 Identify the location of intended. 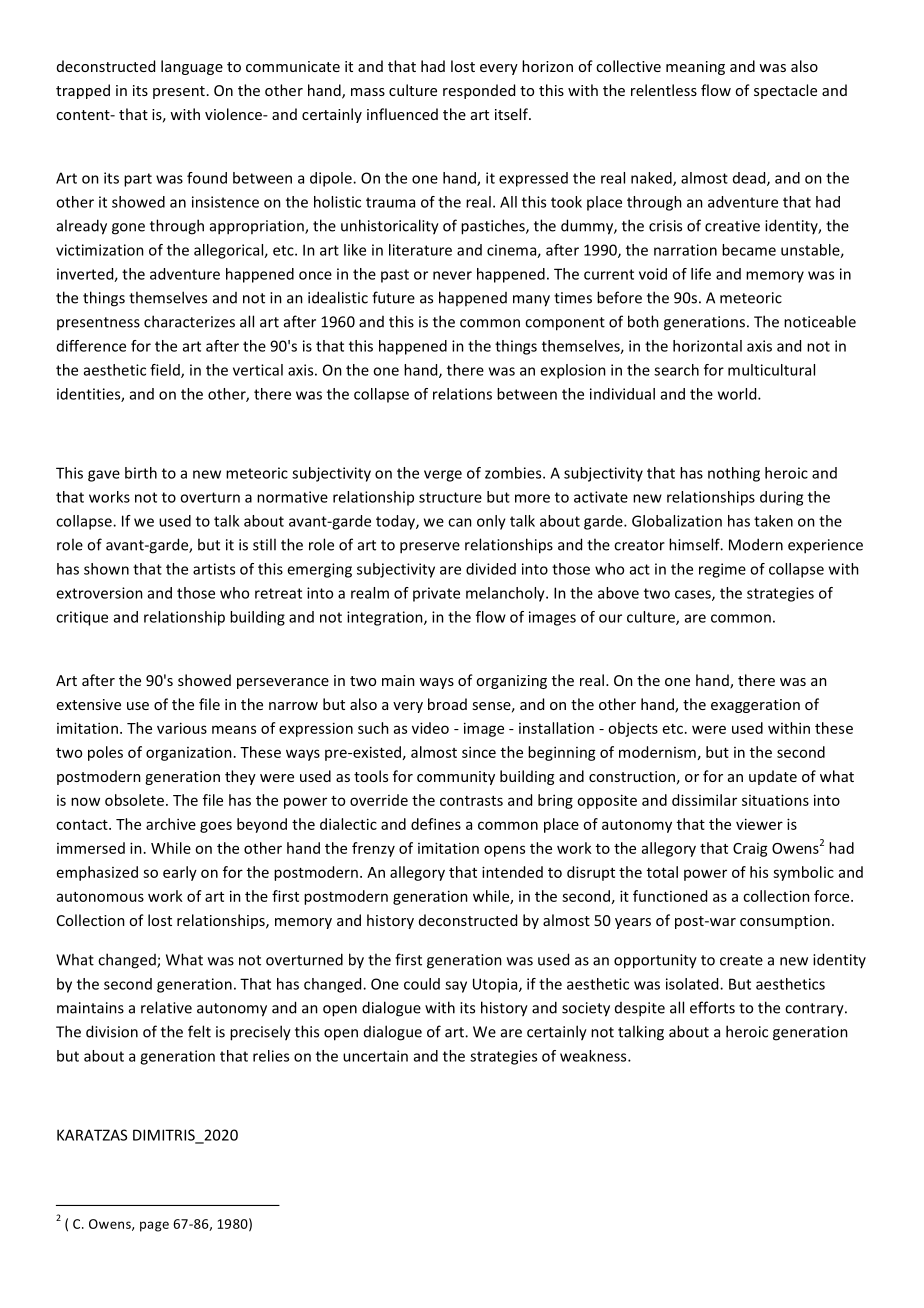
(512, 872).
